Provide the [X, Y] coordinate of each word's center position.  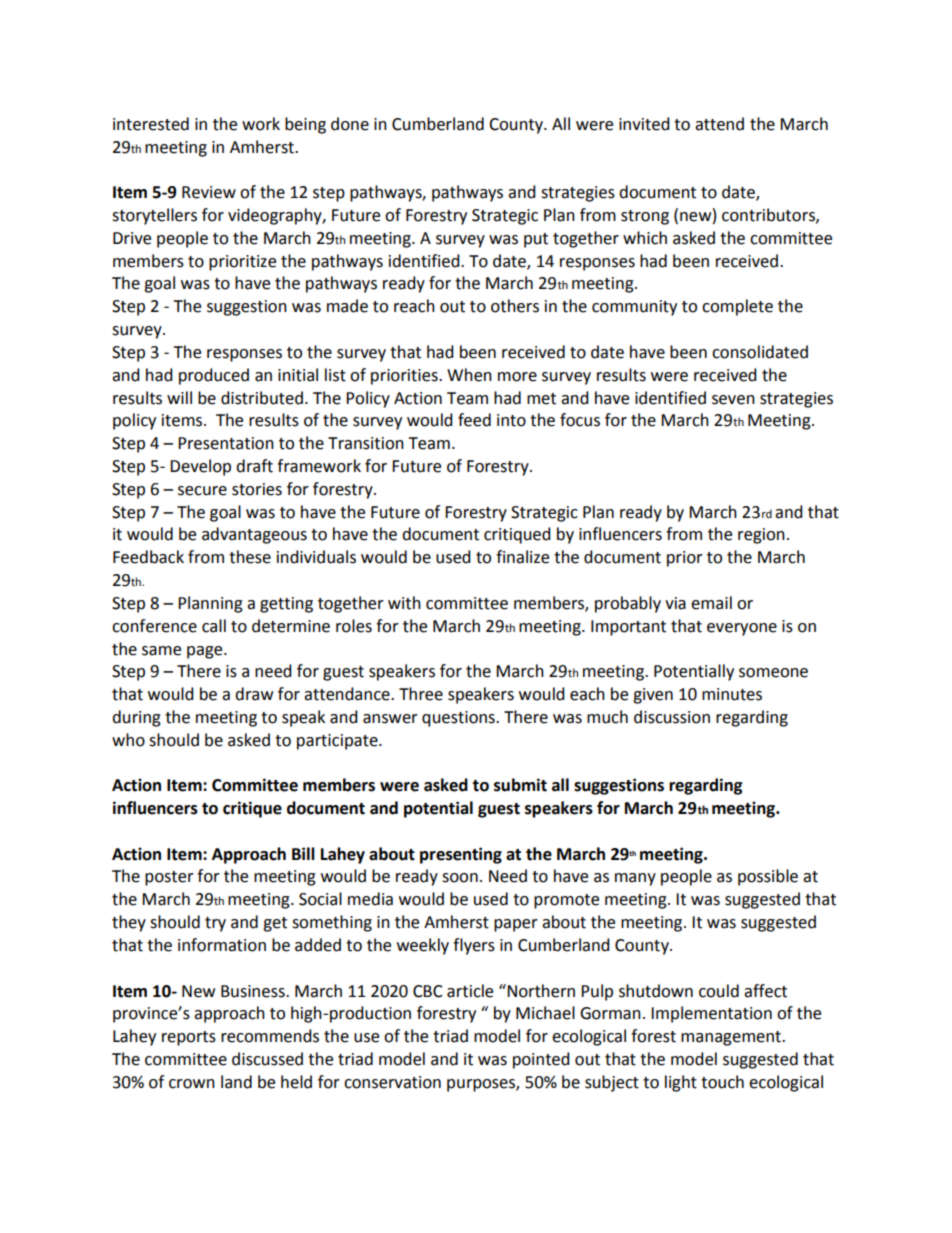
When [469, 375]
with [404, 603]
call [214, 626]
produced [214, 376]
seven [733, 400]
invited [644, 124]
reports [189, 1038]
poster [169, 878]
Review [209, 192]
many [635, 879]
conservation [392, 1082]
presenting [461, 855]
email [711, 603]
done [350, 124]
